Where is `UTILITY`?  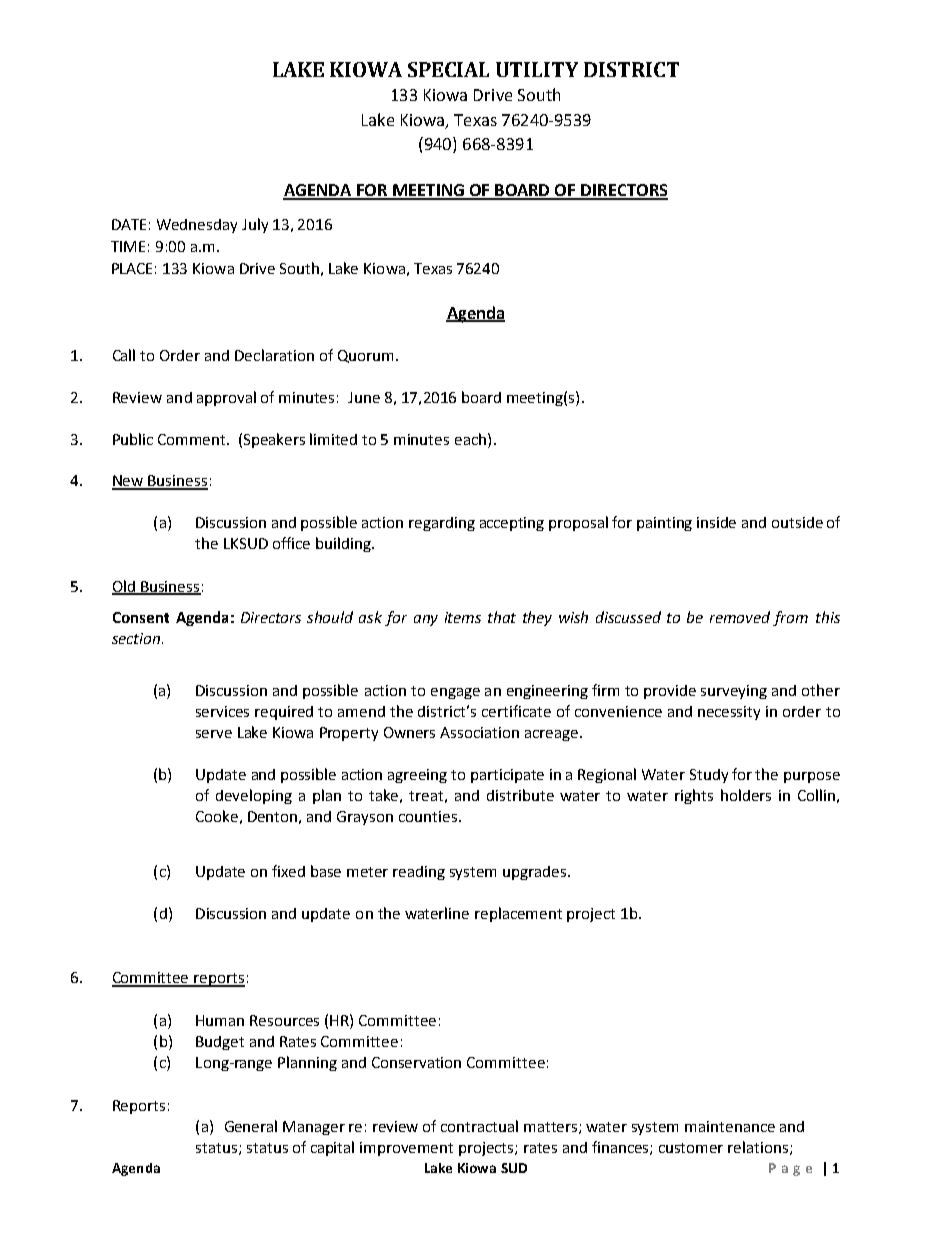 UTILITY is located at coordinates (537, 69).
